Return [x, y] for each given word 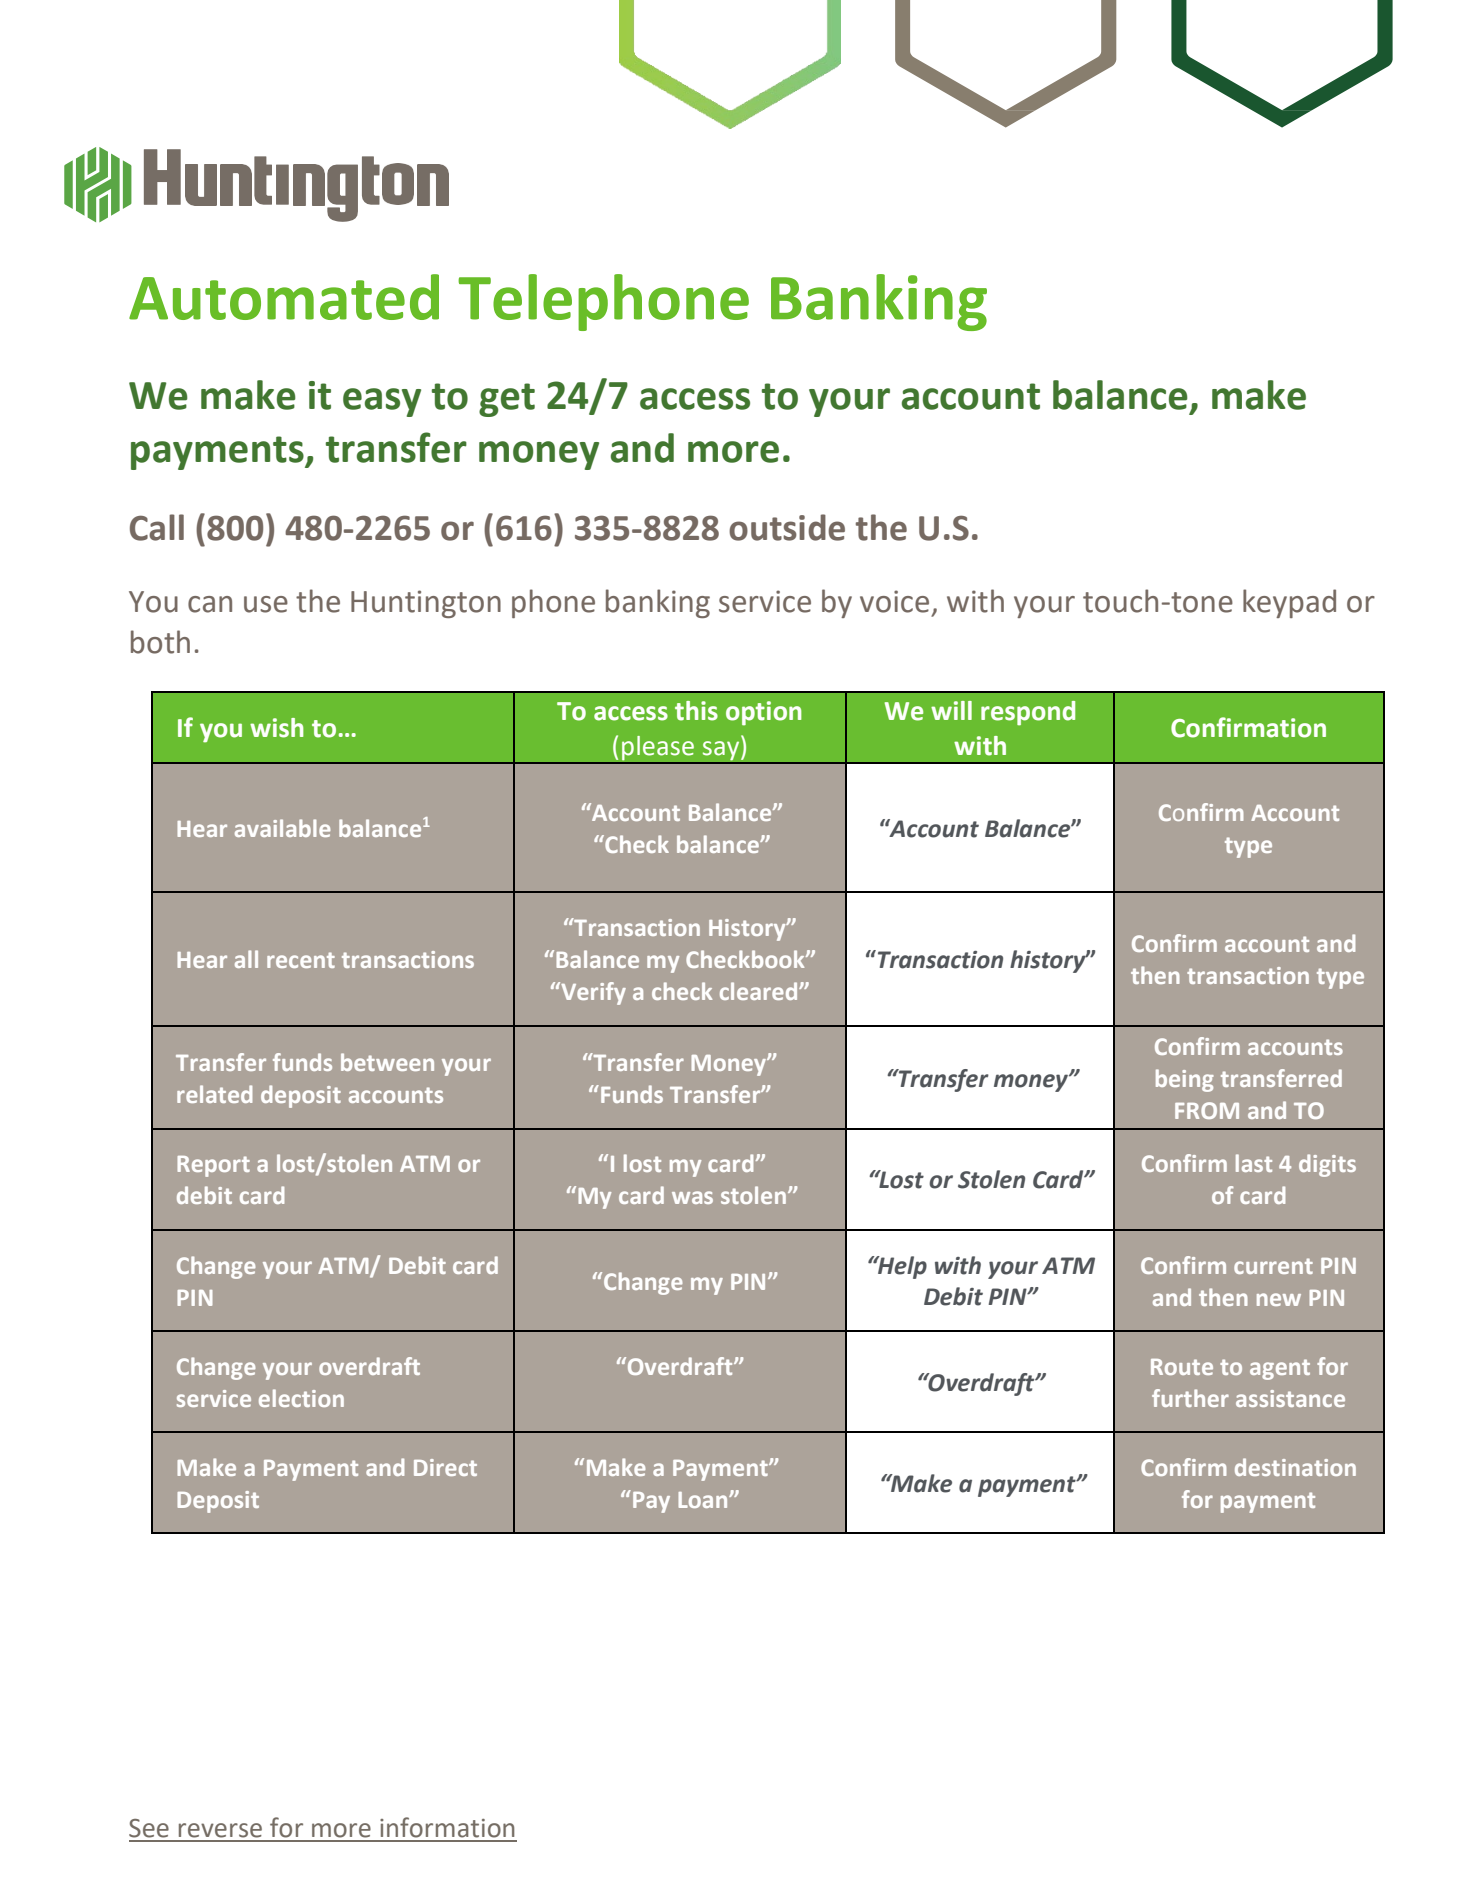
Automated [284, 297]
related [214, 1094]
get [507, 400]
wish [277, 728]
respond [1028, 713]
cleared [760, 991]
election [301, 1398]
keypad [1289, 603]
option [764, 713]
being [1185, 1080]
